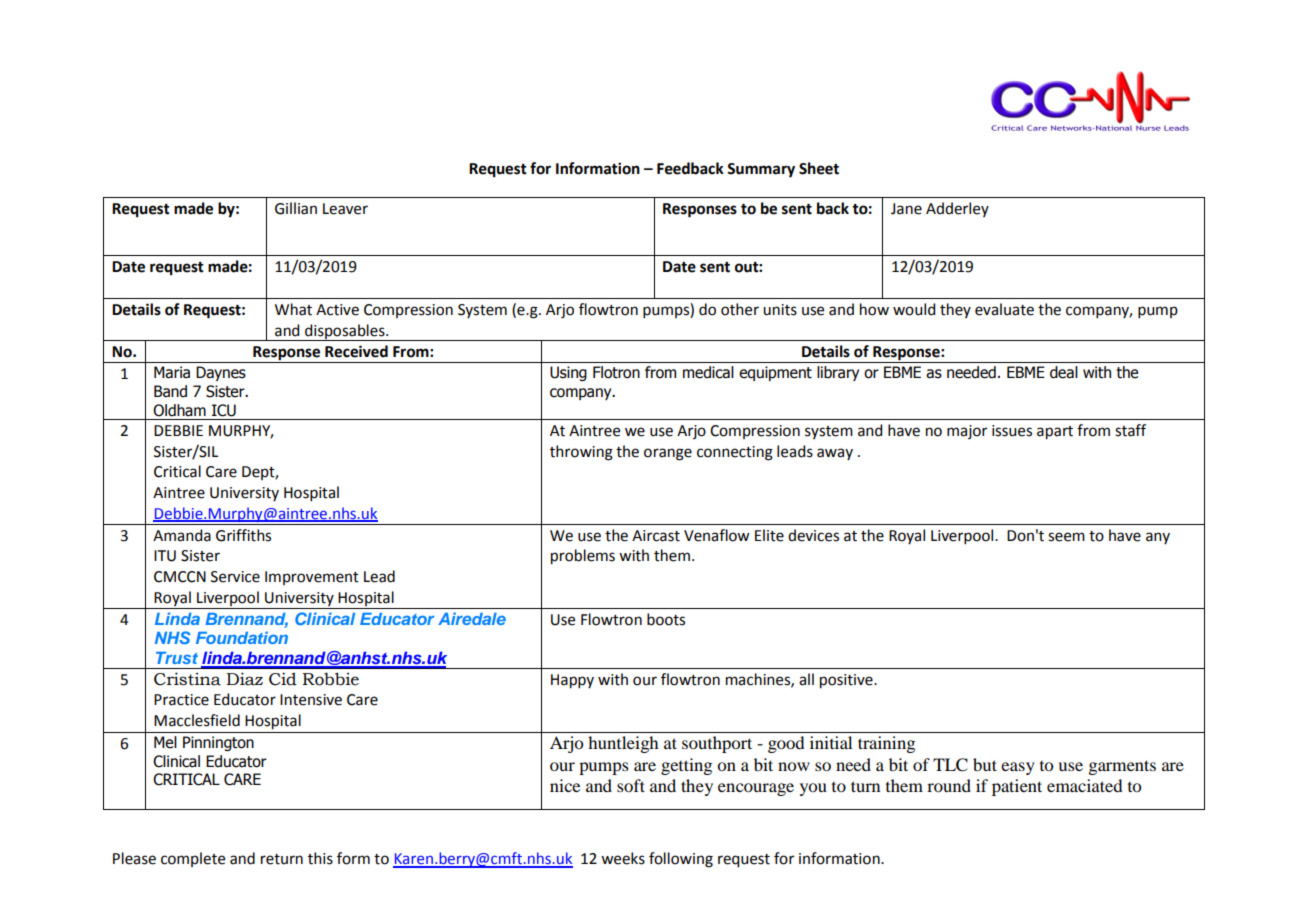 The height and width of the image is (924, 1308). What do you see at coordinates (243, 535) in the image?
I see `Griffiths` at bounding box center [243, 535].
